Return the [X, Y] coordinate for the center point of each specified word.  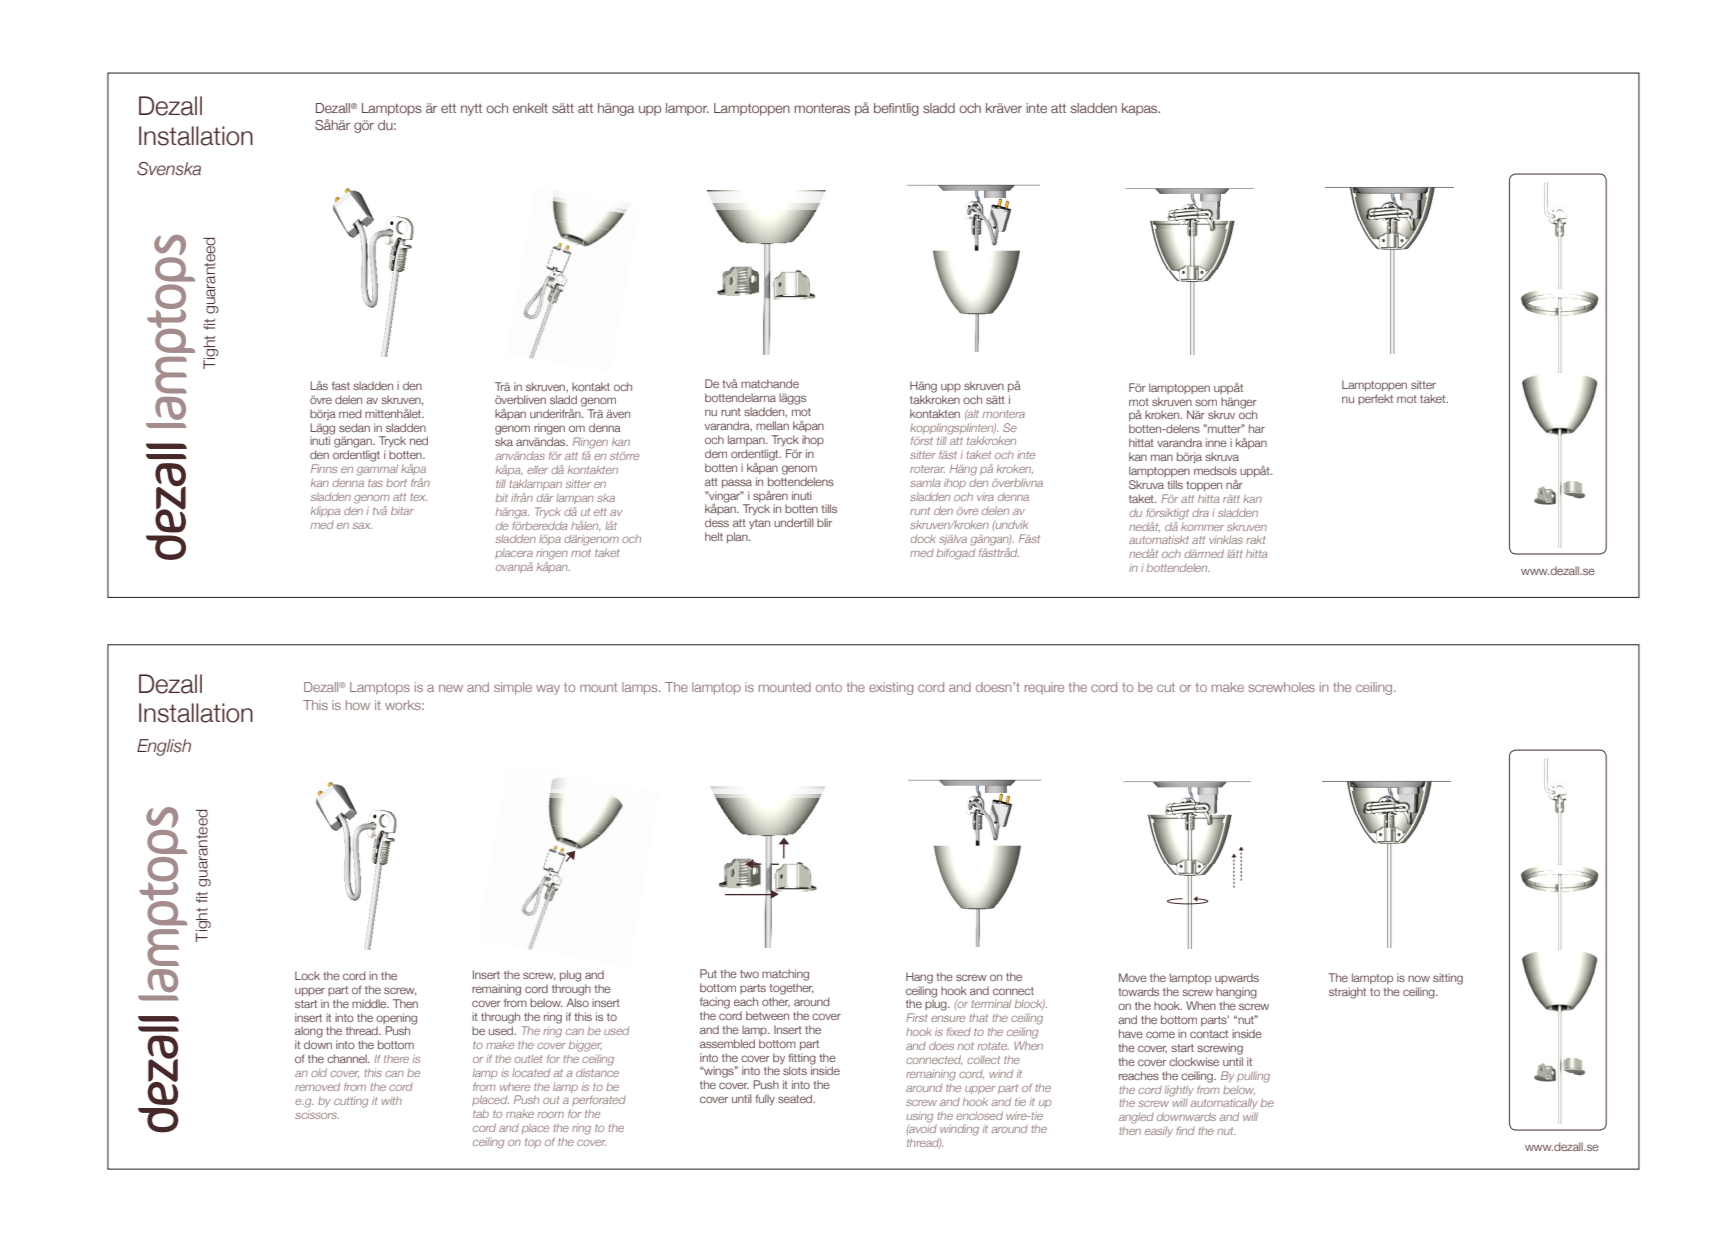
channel [348, 1058]
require [1044, 688]
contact [1209, 1034]
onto [829, 687]
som [1206, 402]
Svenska [169, 169]
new [451, 688]
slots [795, 1070]
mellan [772, 425]
